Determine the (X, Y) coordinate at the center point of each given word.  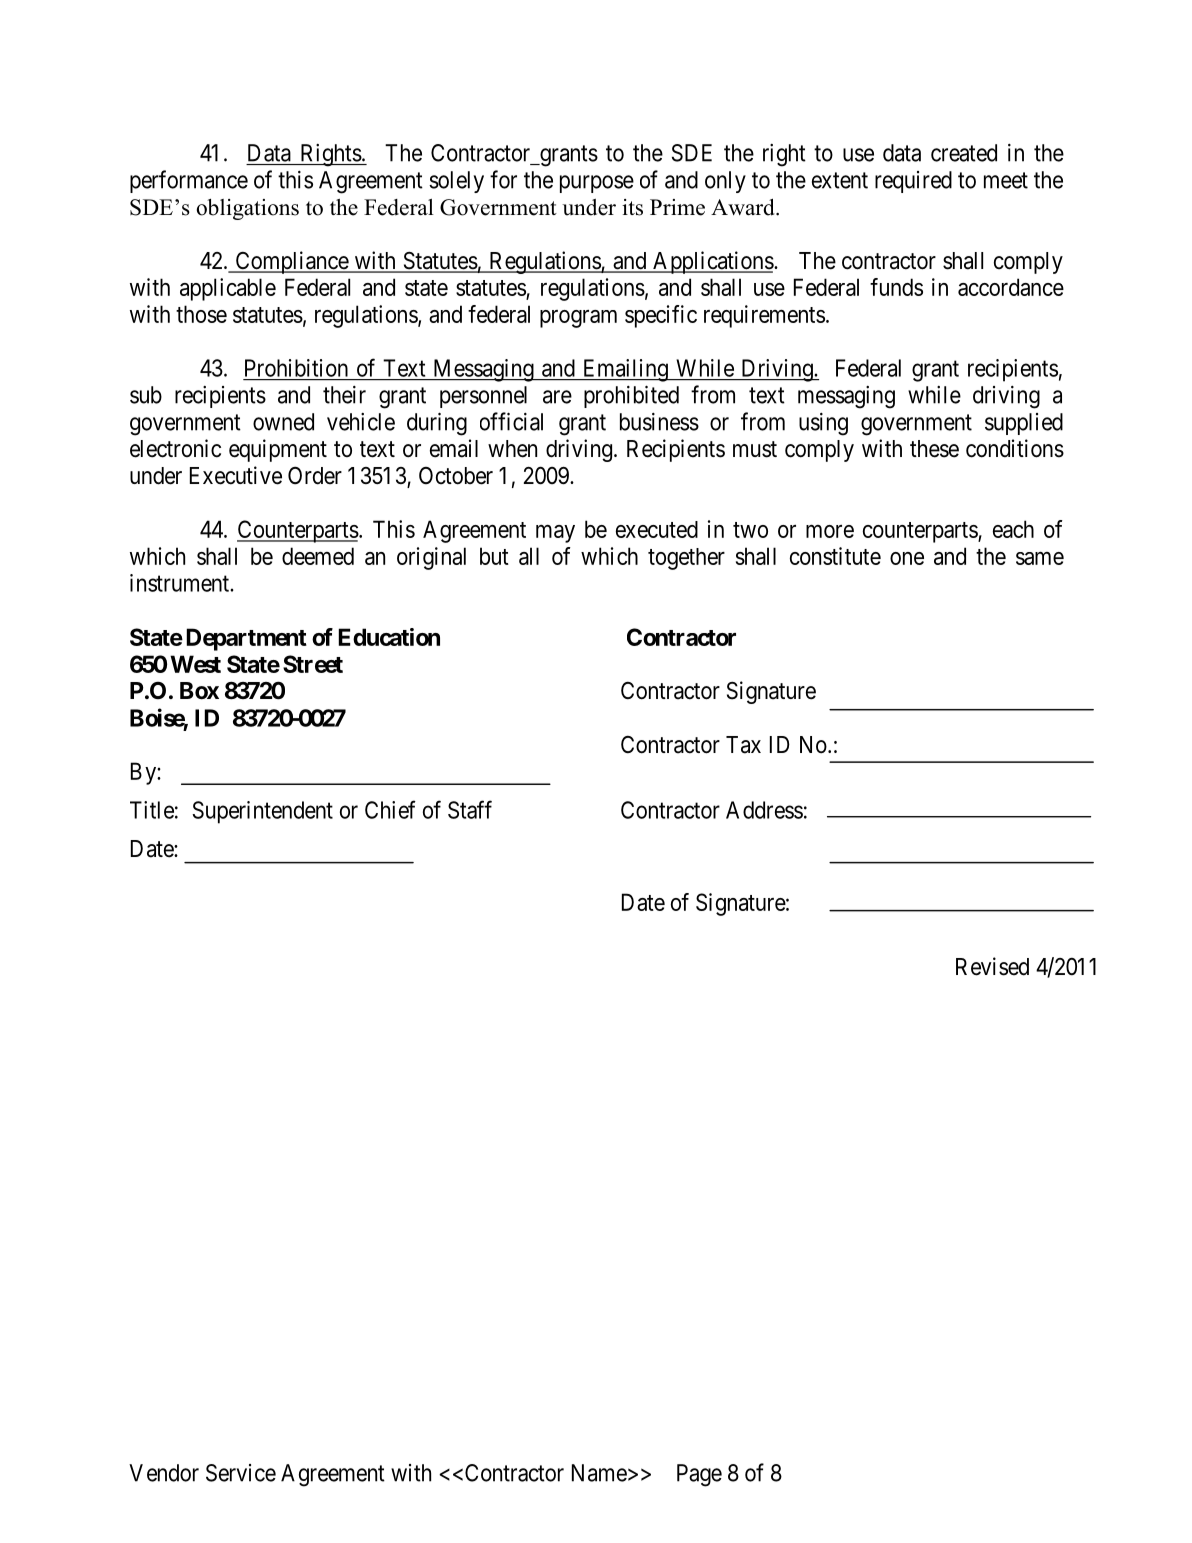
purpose (597, 184)
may (555, 534)
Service (241, 1473)
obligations (248, 209)
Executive (236, 475)
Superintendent (262, 812)
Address (764, 810)
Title (152, 810)
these (934, 449)
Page (699, 1475)
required (913, 182)
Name (599, 1473)
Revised (992, 966)
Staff (470, 809)
